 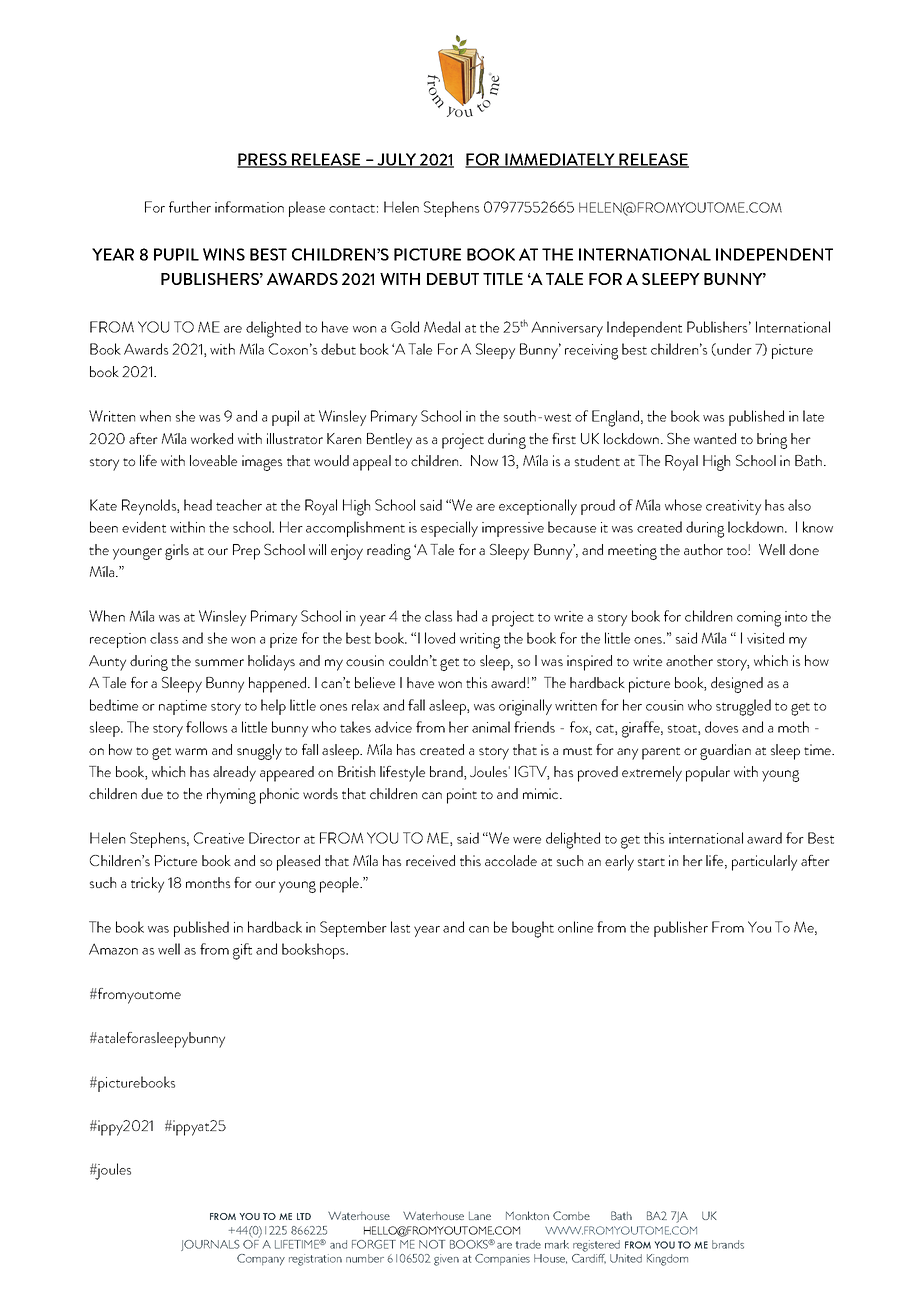 What do you see at coordinates (206, 727) in the screenshot?
I see `follows` at bounding box center [206, 727].
